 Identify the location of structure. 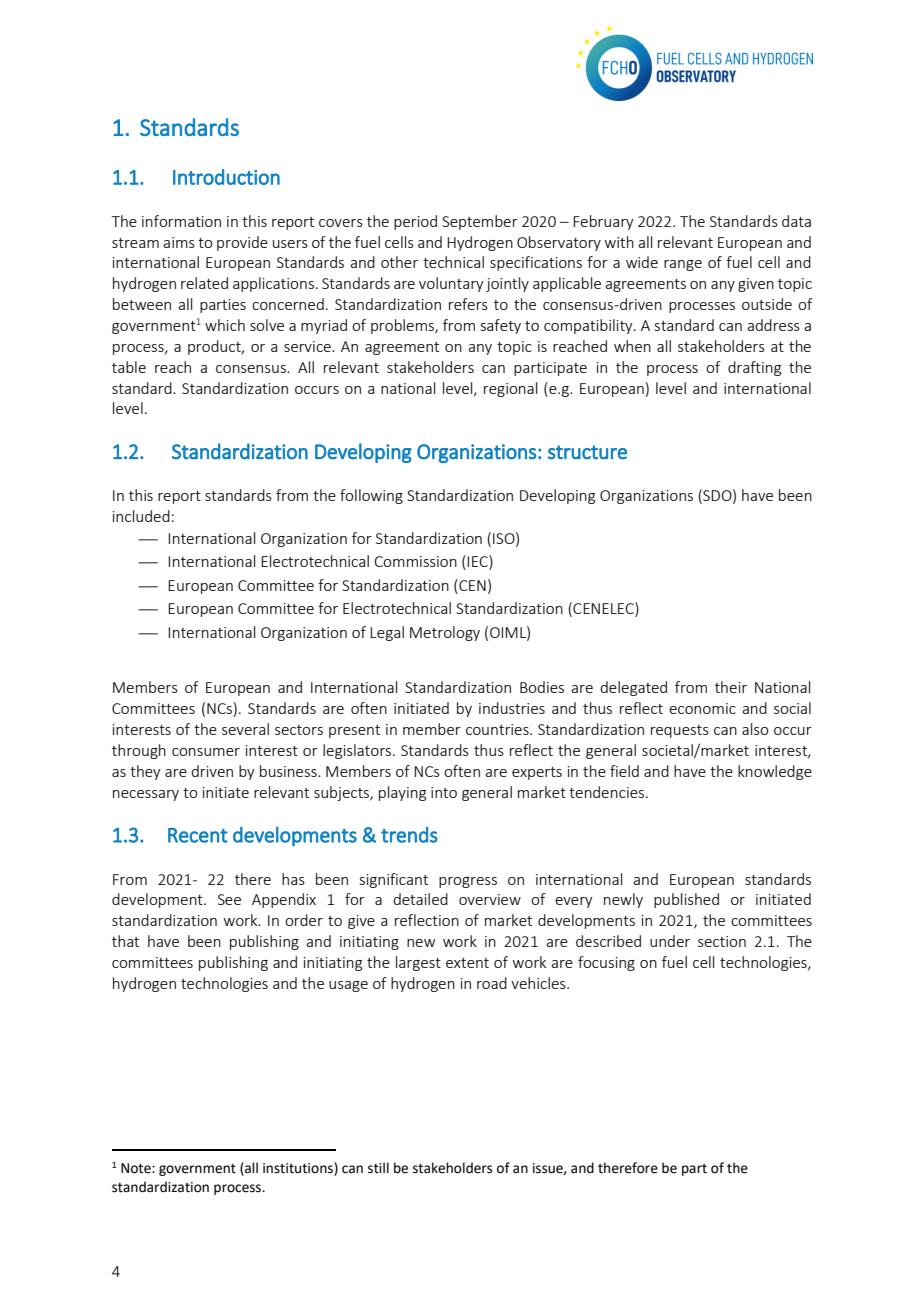
(587, 452).
